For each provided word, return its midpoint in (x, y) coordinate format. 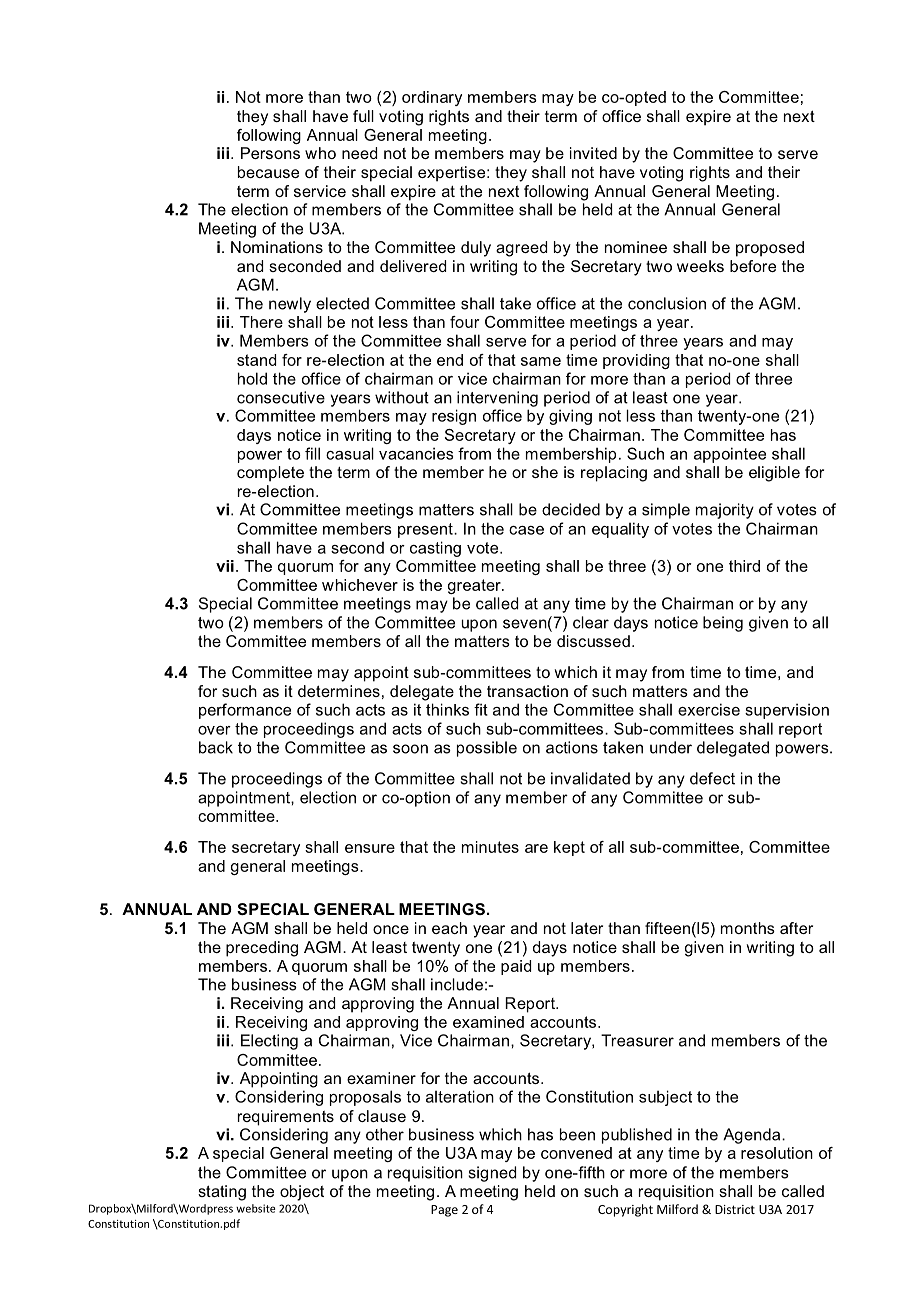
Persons (270, 153)
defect (712, 778)
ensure (370, 848)
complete (270, 474)
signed (492, 1174)
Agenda (753, 1136)
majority (725, 511)
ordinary (432, 98)
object (302, 1193)
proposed (770, 249)
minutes (490, 847)
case (526, 530)
